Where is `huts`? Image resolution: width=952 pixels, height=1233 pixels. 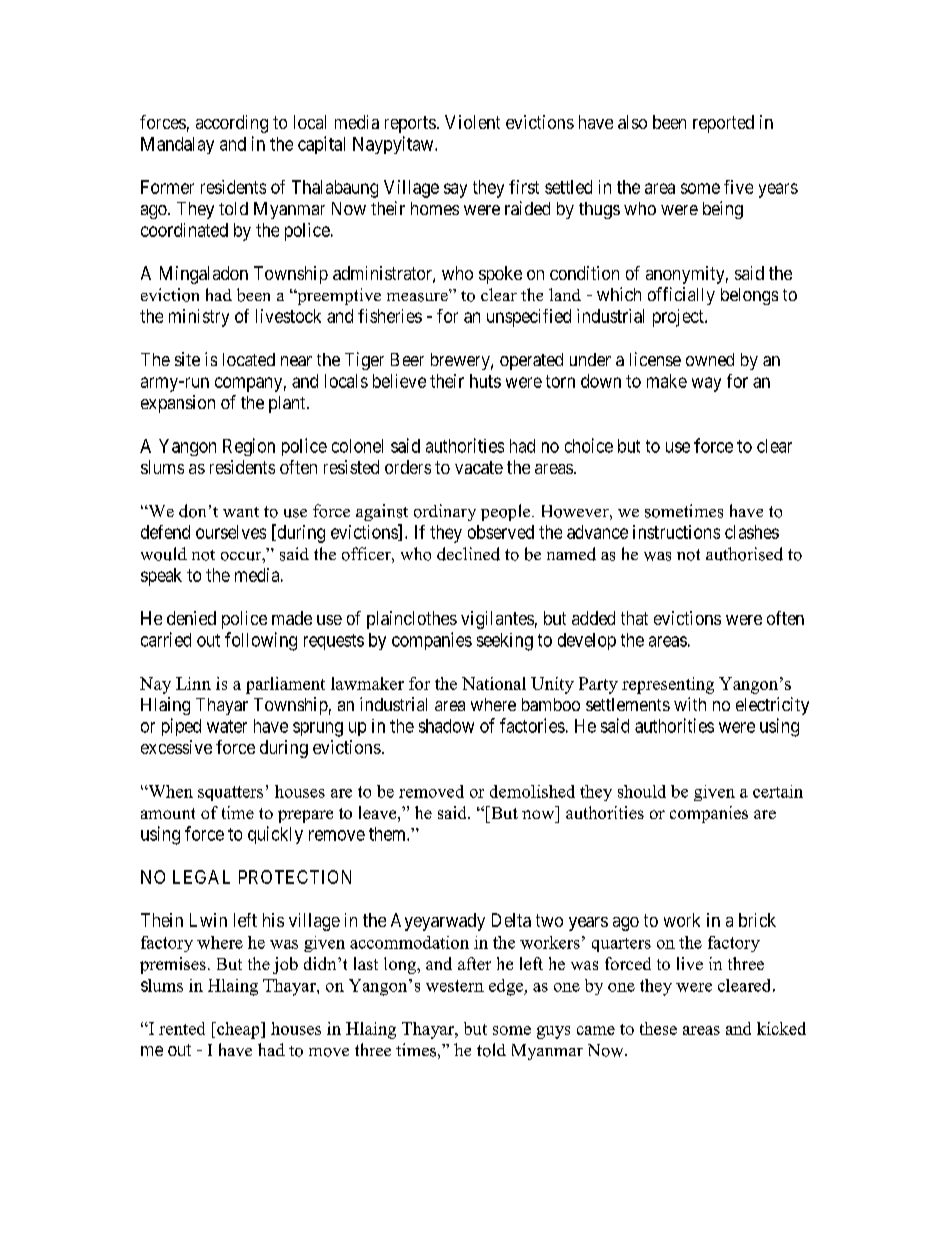
huts is located at coordinates (485, 381).
